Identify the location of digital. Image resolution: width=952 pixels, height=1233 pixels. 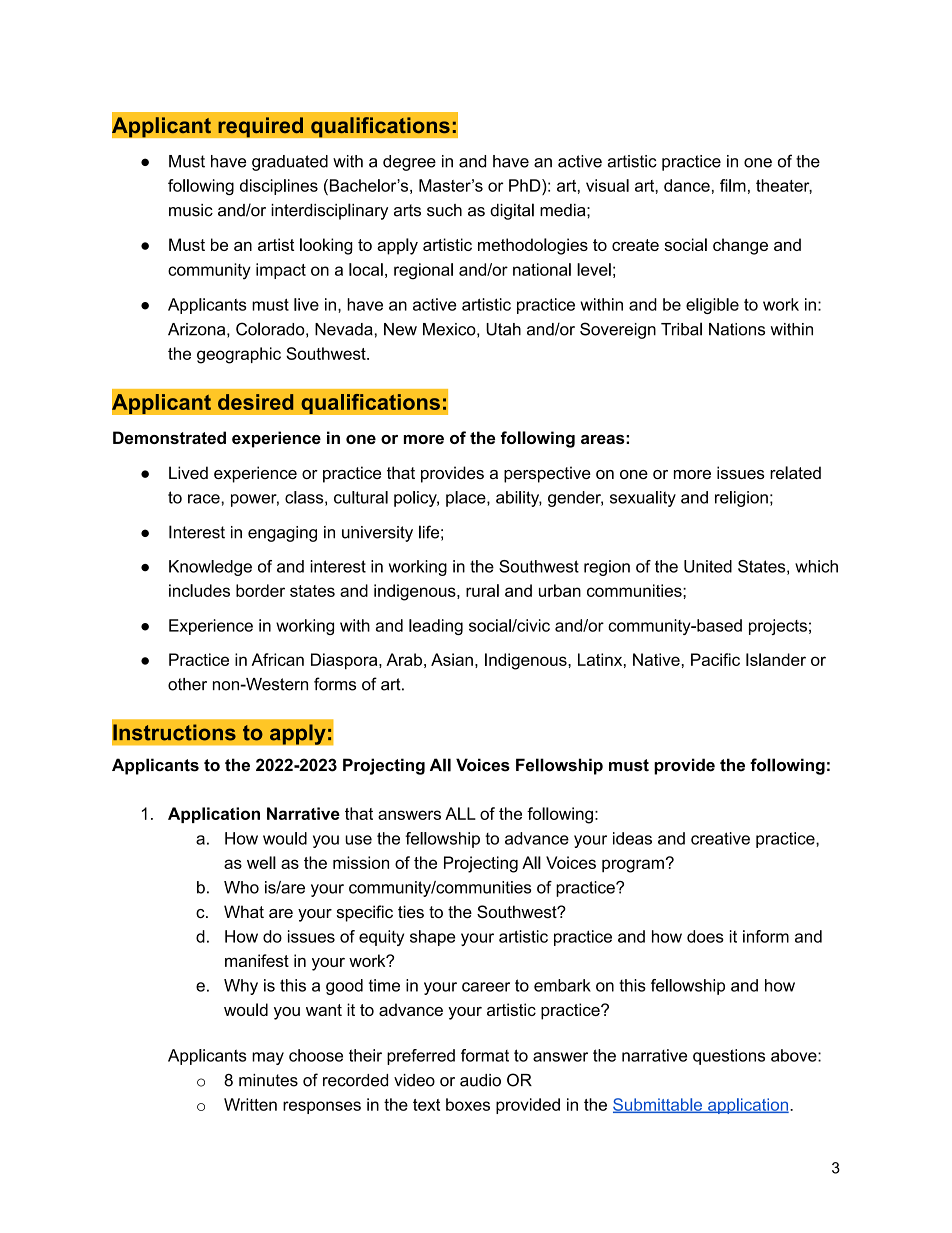
(512, 211).
